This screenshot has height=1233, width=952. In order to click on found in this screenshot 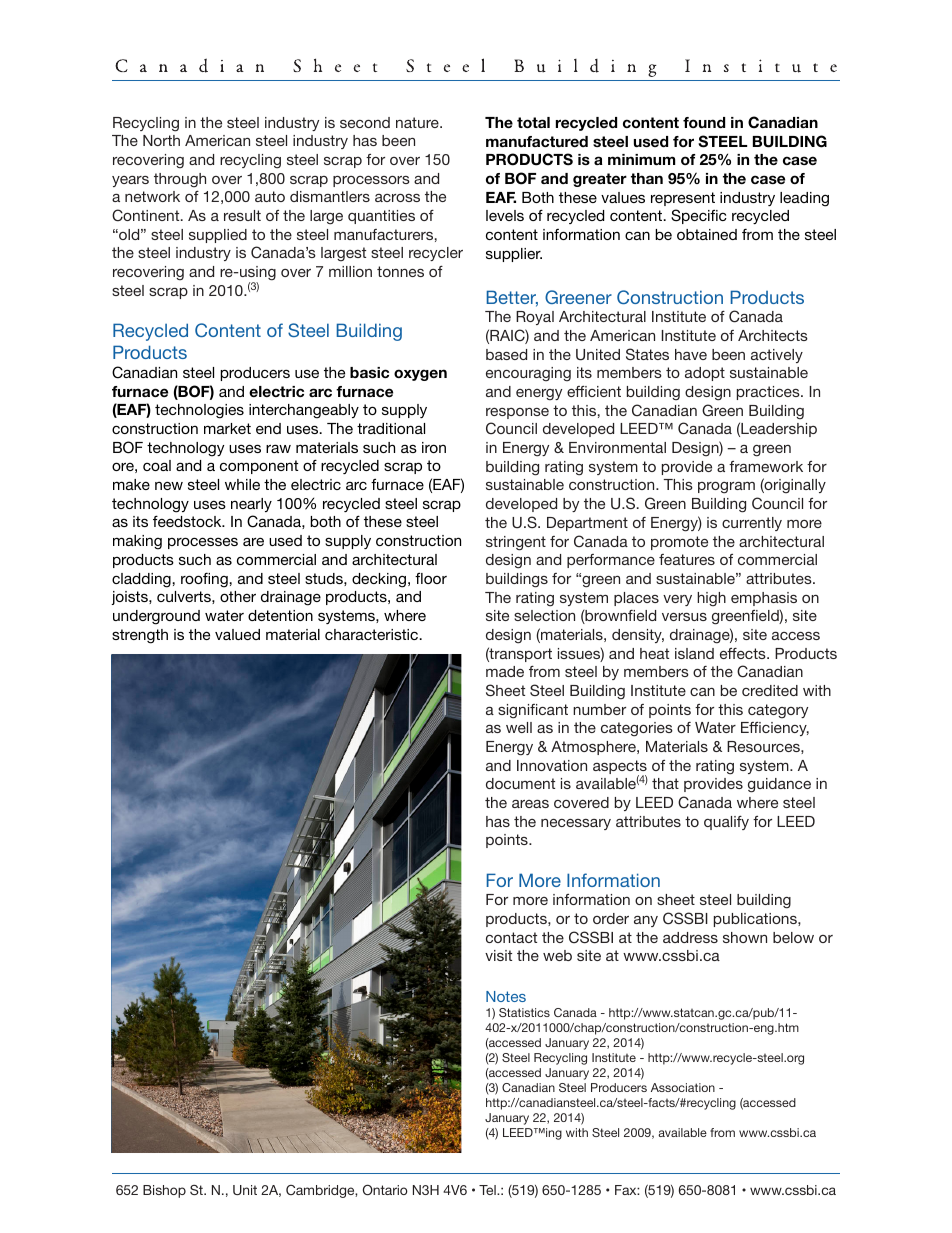, I will do `click(704, 122)`.
